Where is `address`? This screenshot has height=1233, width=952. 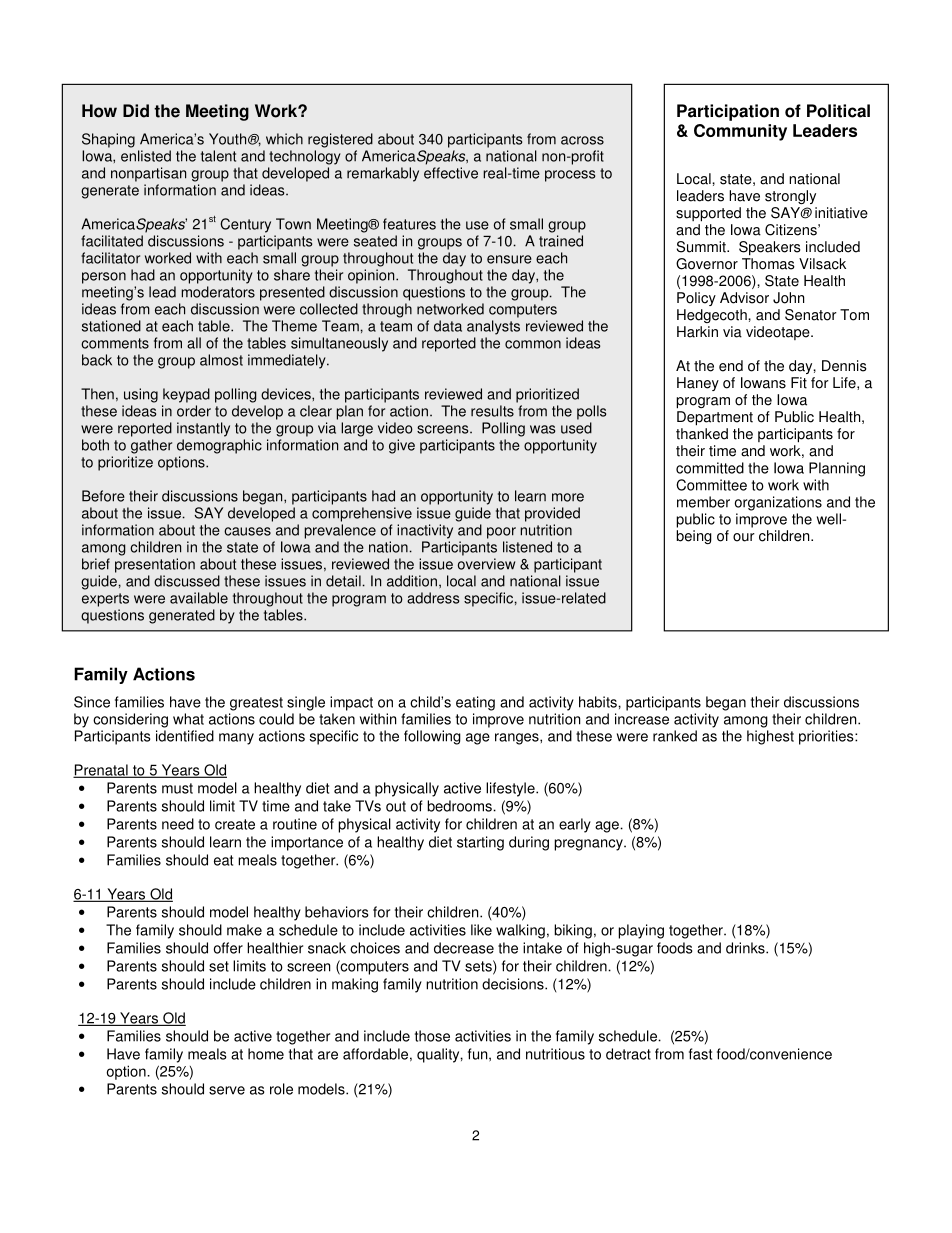 address is located at coordinates (433, 598).
